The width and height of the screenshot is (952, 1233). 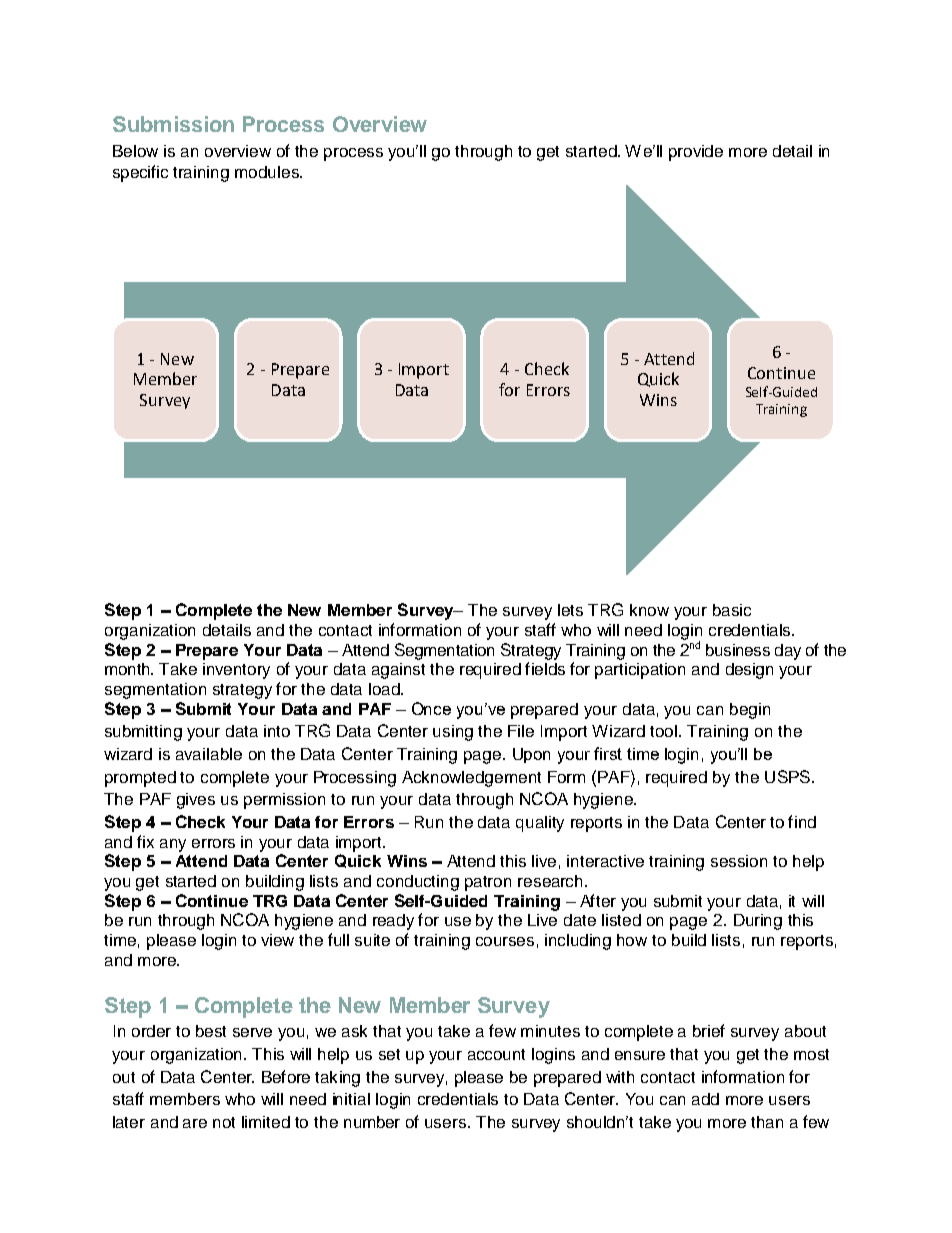 What do you see at coordinates (224, 1122) in the screenshot?
I see `not` at bounding box center [224, 1122].
